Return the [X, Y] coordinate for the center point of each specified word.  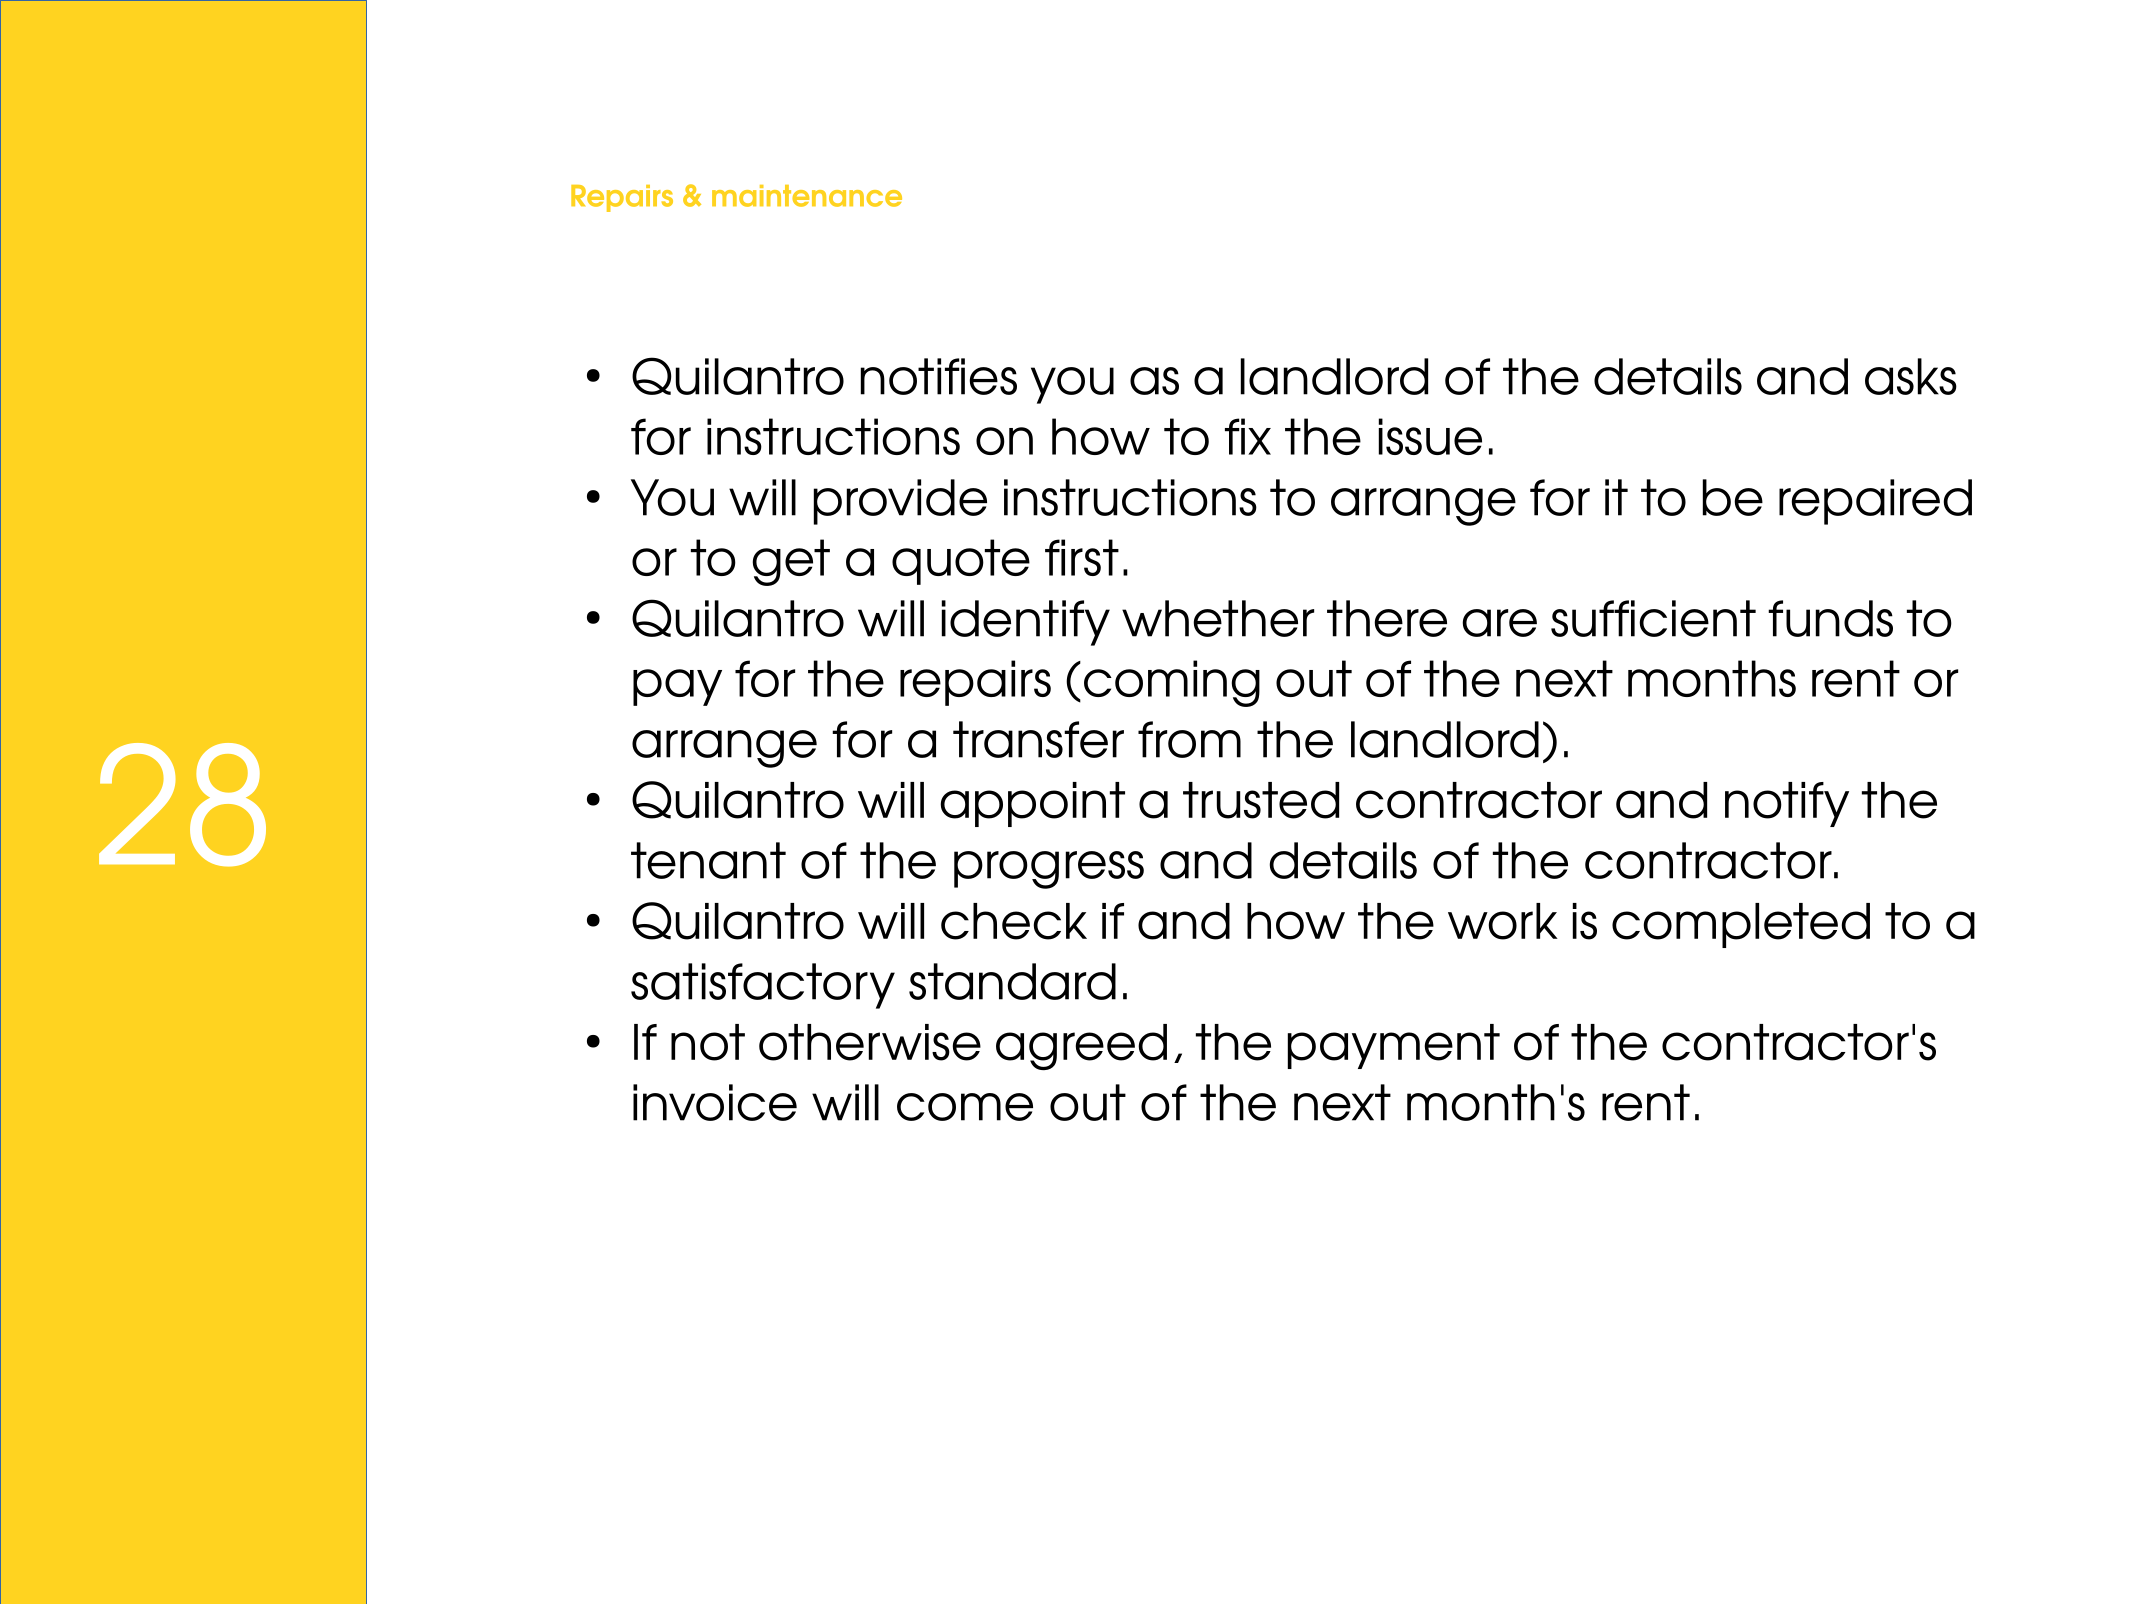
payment [1394, 1046]
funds [1830, 618]
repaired [1875, 502]
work [1503, 921]
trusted [1261, 800]
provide [900, 502]
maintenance [807, 196]
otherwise [870, 1042]
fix [1248, 436]
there [1387, 618]
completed [1741, 925]
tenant [708, 860]
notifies [939, 376]
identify [1026, 623]
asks [1911, 376]
